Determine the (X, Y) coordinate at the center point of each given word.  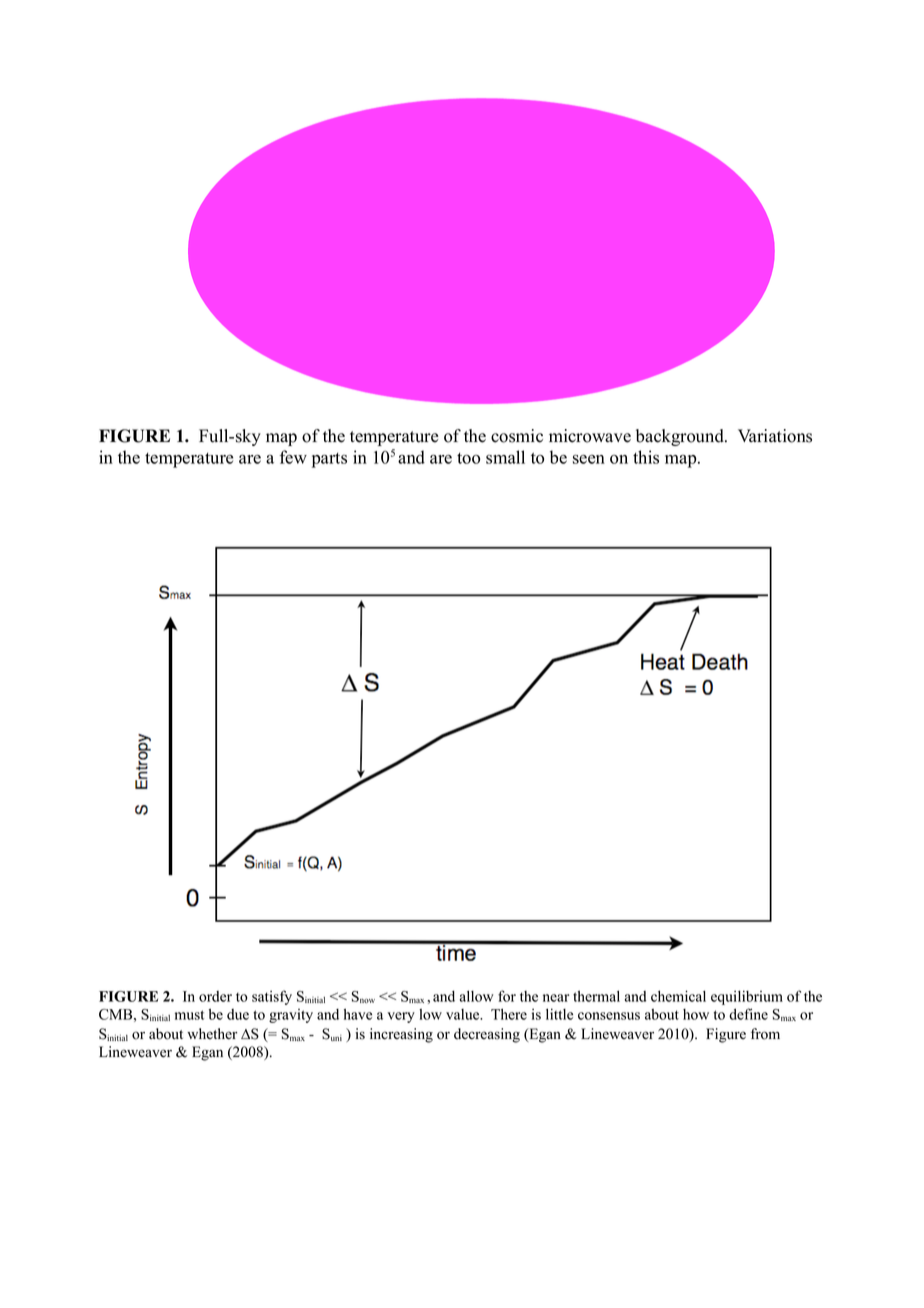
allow (477, 996)
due (238, 1014)
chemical (678, 996)
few (293, 457)
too (468, 458)
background (681, 437)
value (464, 1014)
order (215, 996)
